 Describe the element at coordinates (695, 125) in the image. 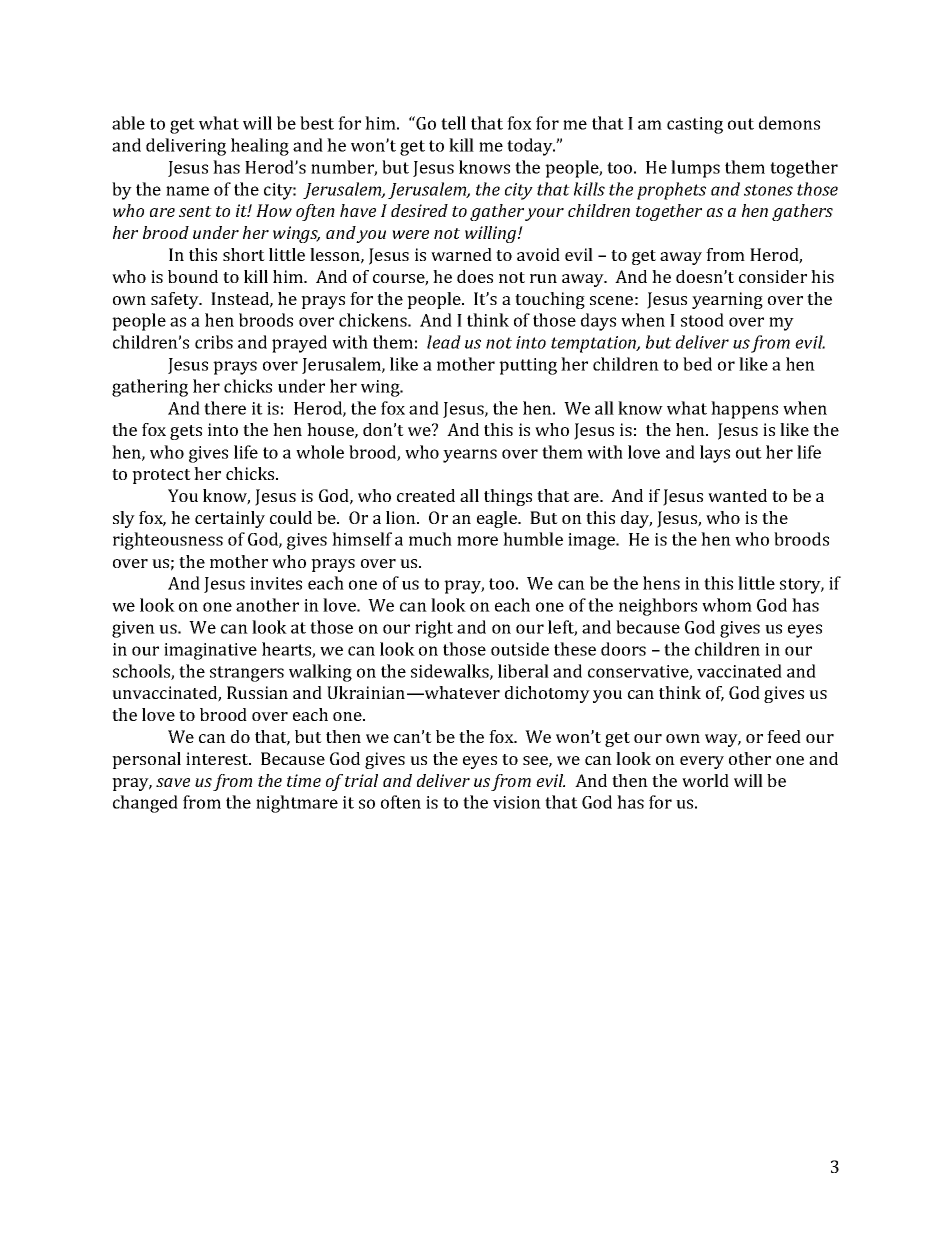

I see `casting` at that location.
